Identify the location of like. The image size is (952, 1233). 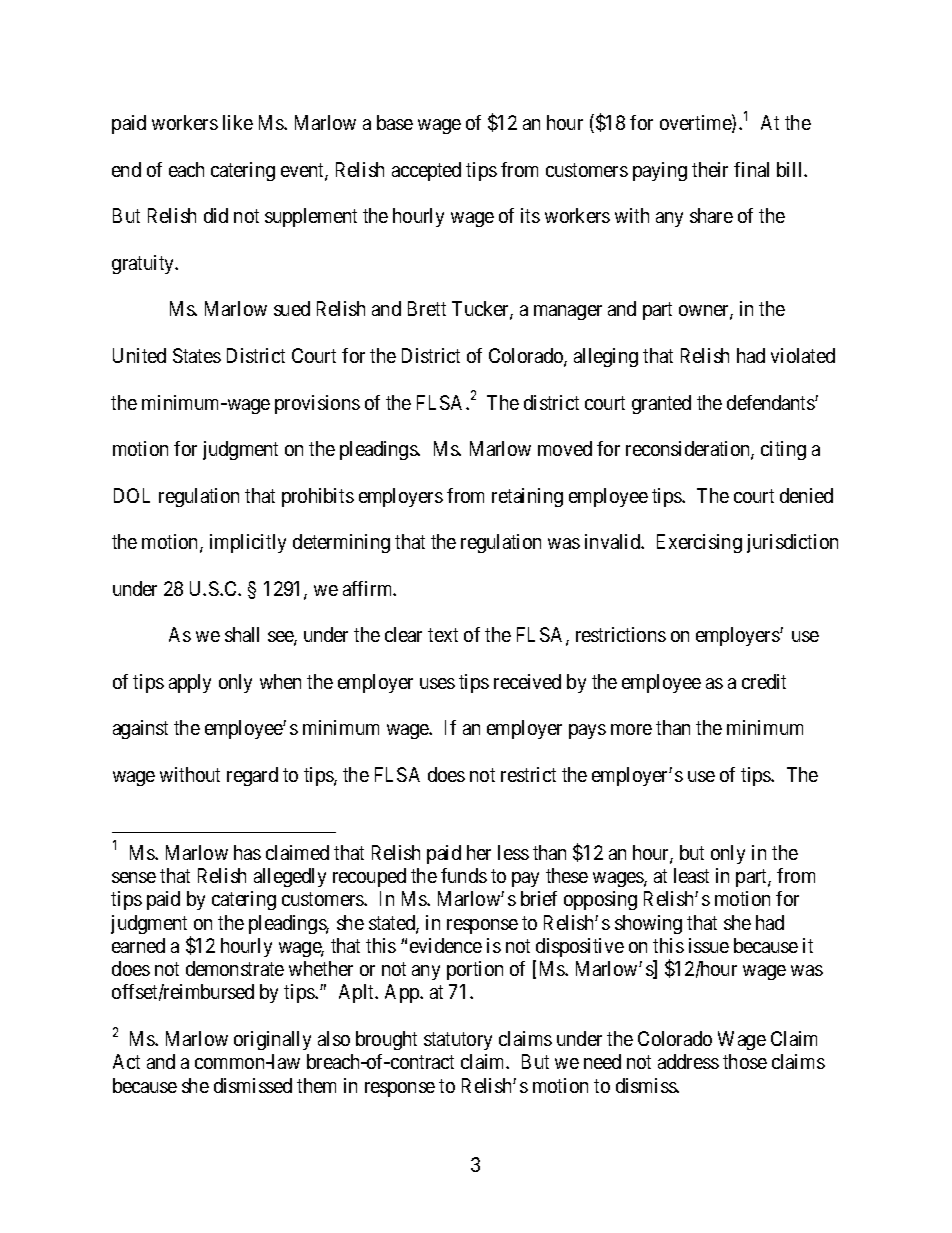
(238, 122).
